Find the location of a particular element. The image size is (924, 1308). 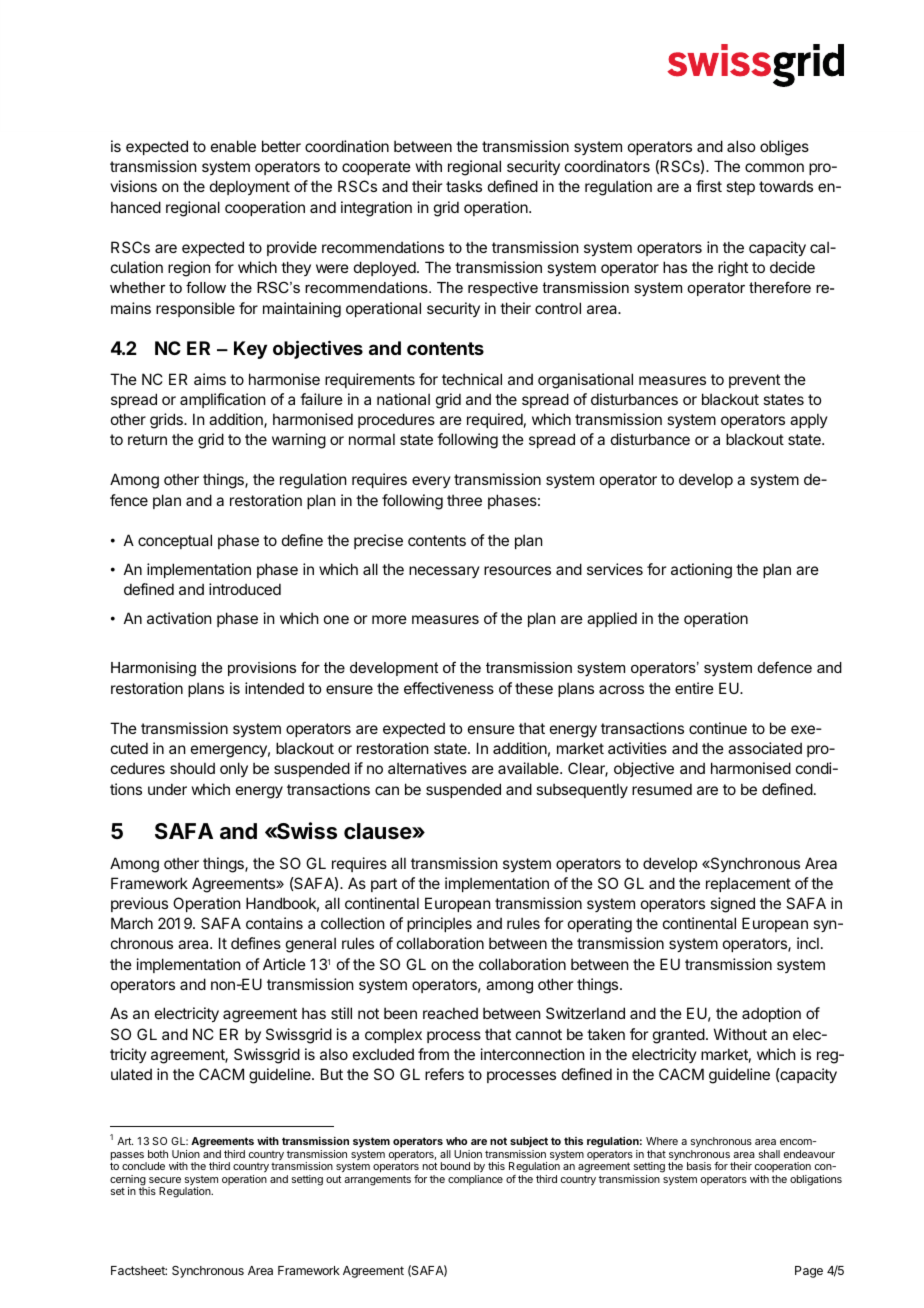

replacement is located at coordinates (748, 884).
